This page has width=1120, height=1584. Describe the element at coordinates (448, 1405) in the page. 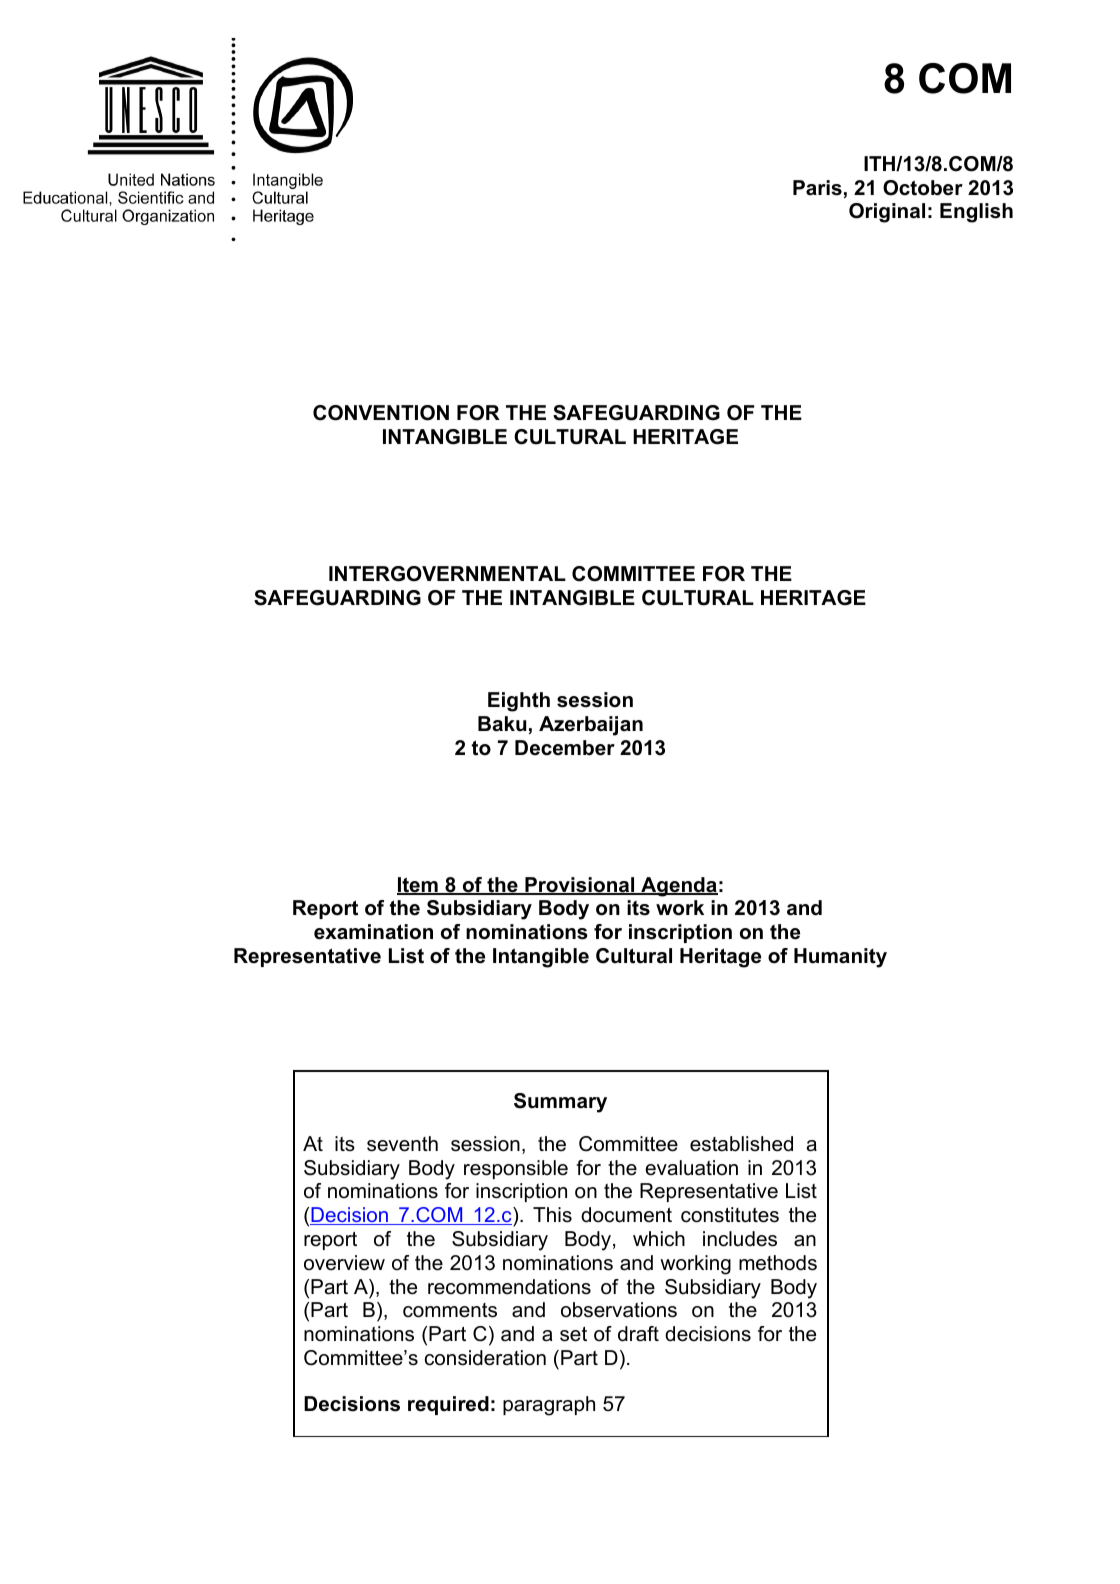

I see `required` at that location.
